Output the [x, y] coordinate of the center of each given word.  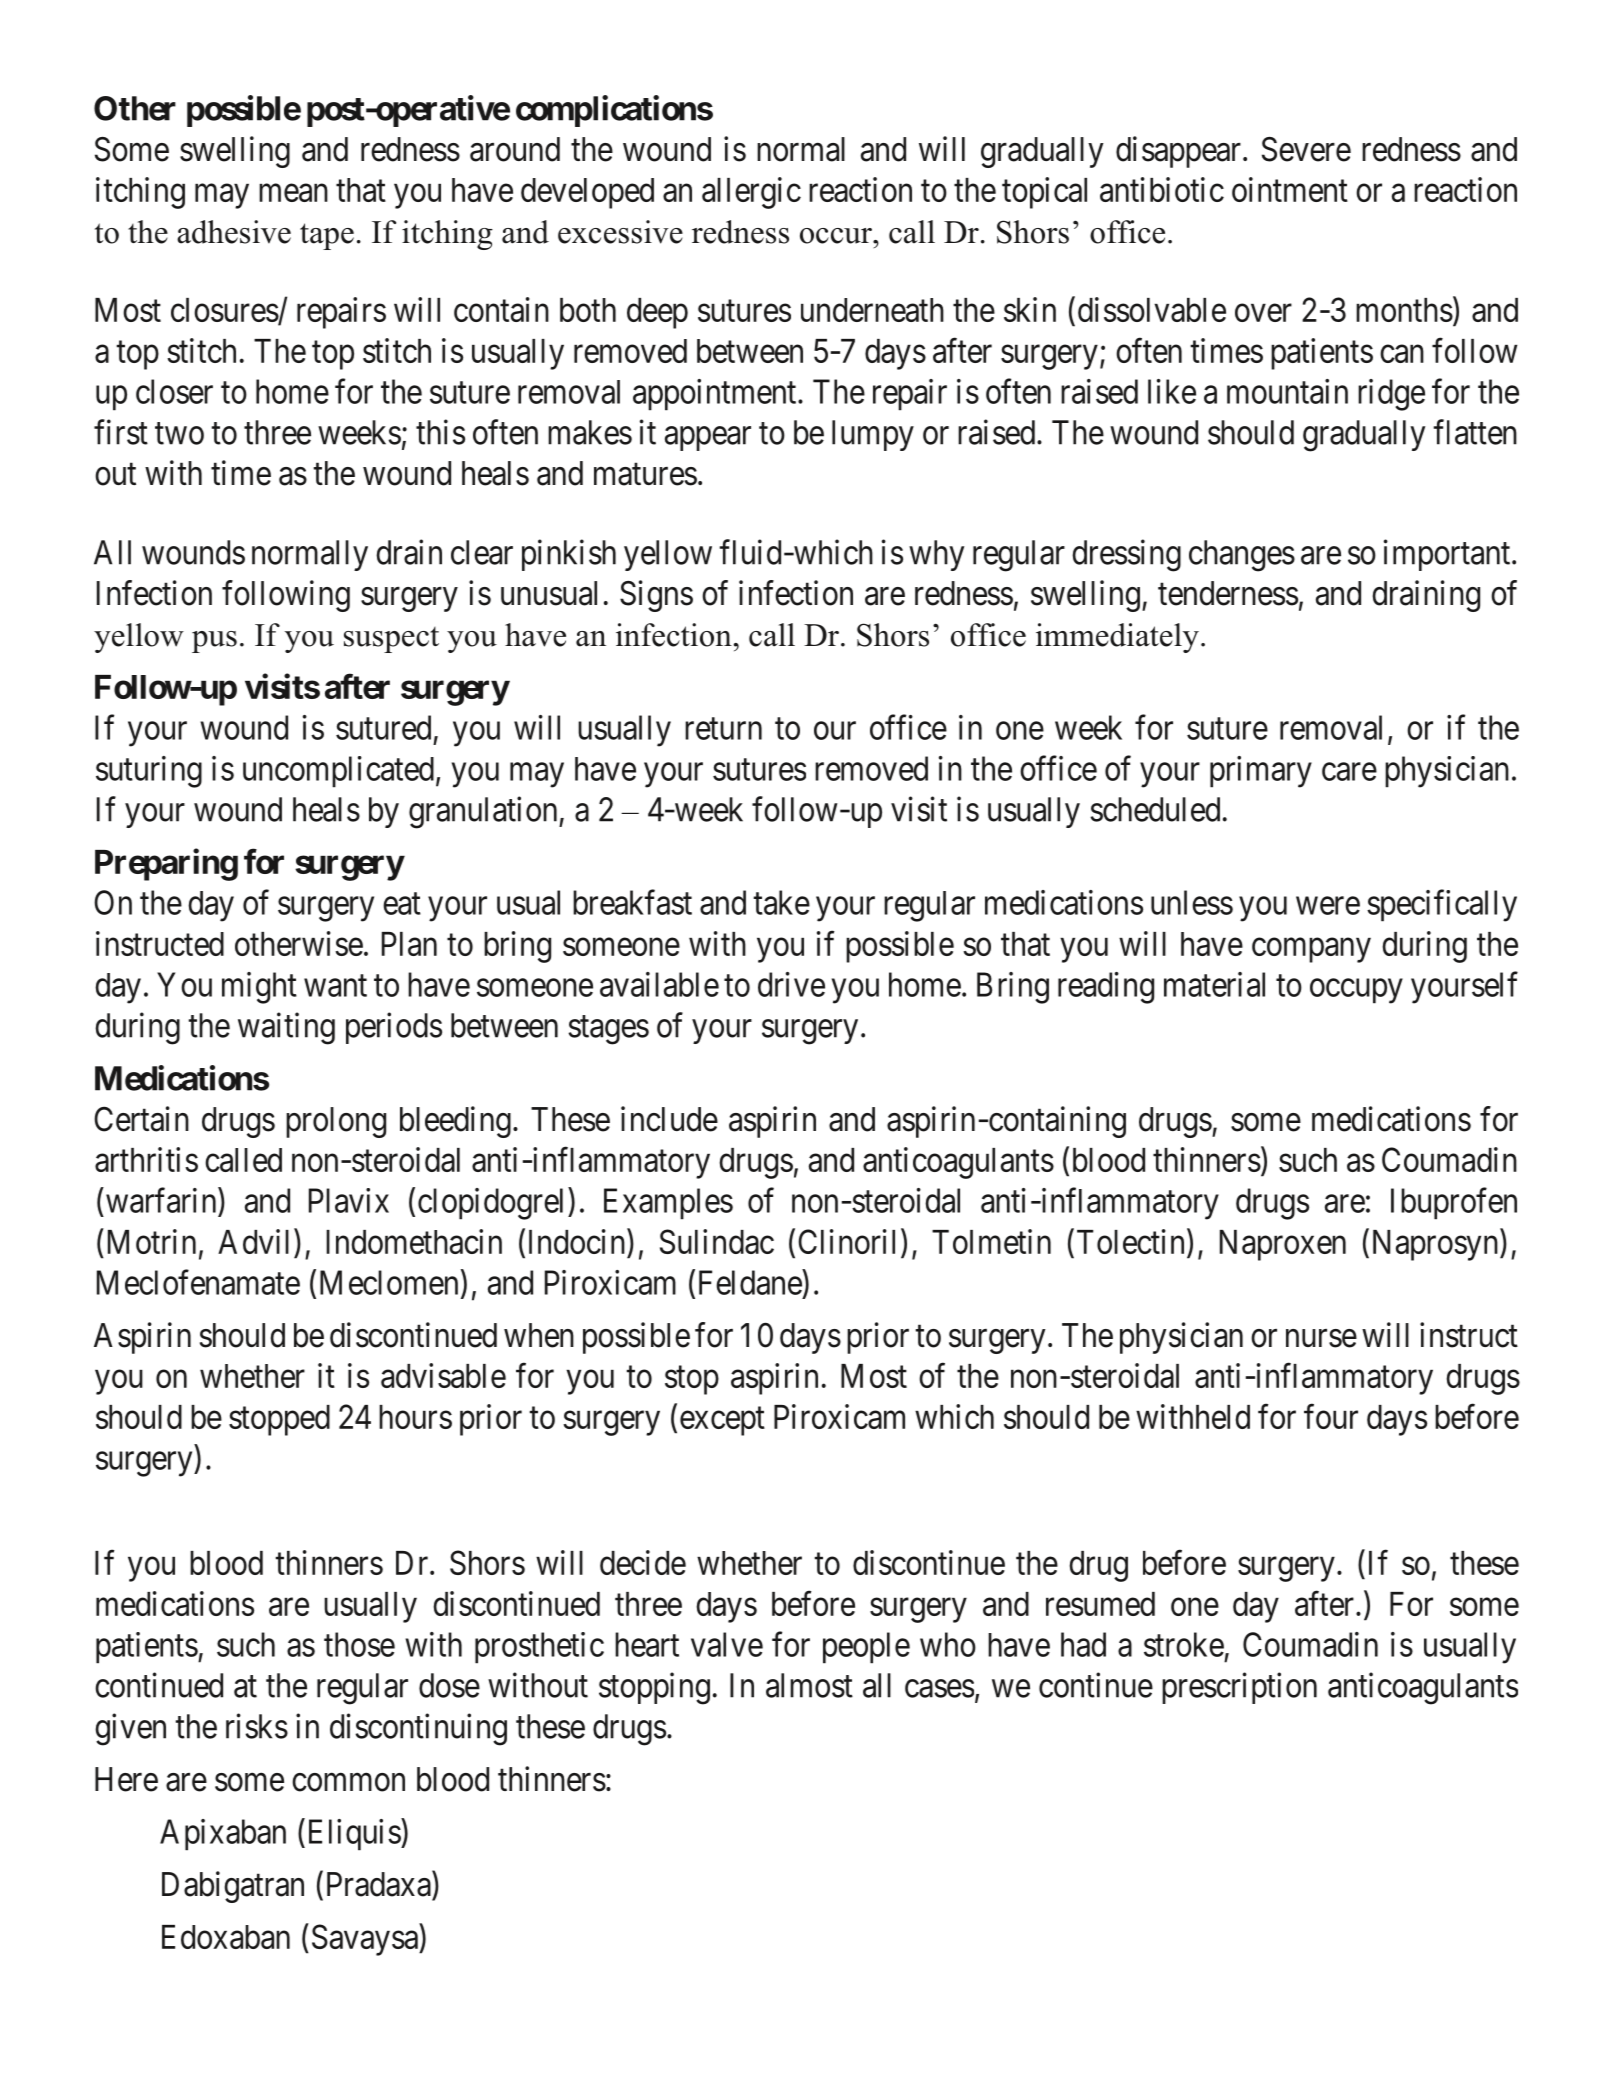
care [1349, 772]
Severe [1306, 149]
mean [293, 193]
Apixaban [223, 1835]
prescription [1239, 1688]
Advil [253, 1241]
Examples [668, 1204]
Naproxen [1283, 1245]
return [723, 729]
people [866, 1648]
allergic [751, 193]
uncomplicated [338, 772]
